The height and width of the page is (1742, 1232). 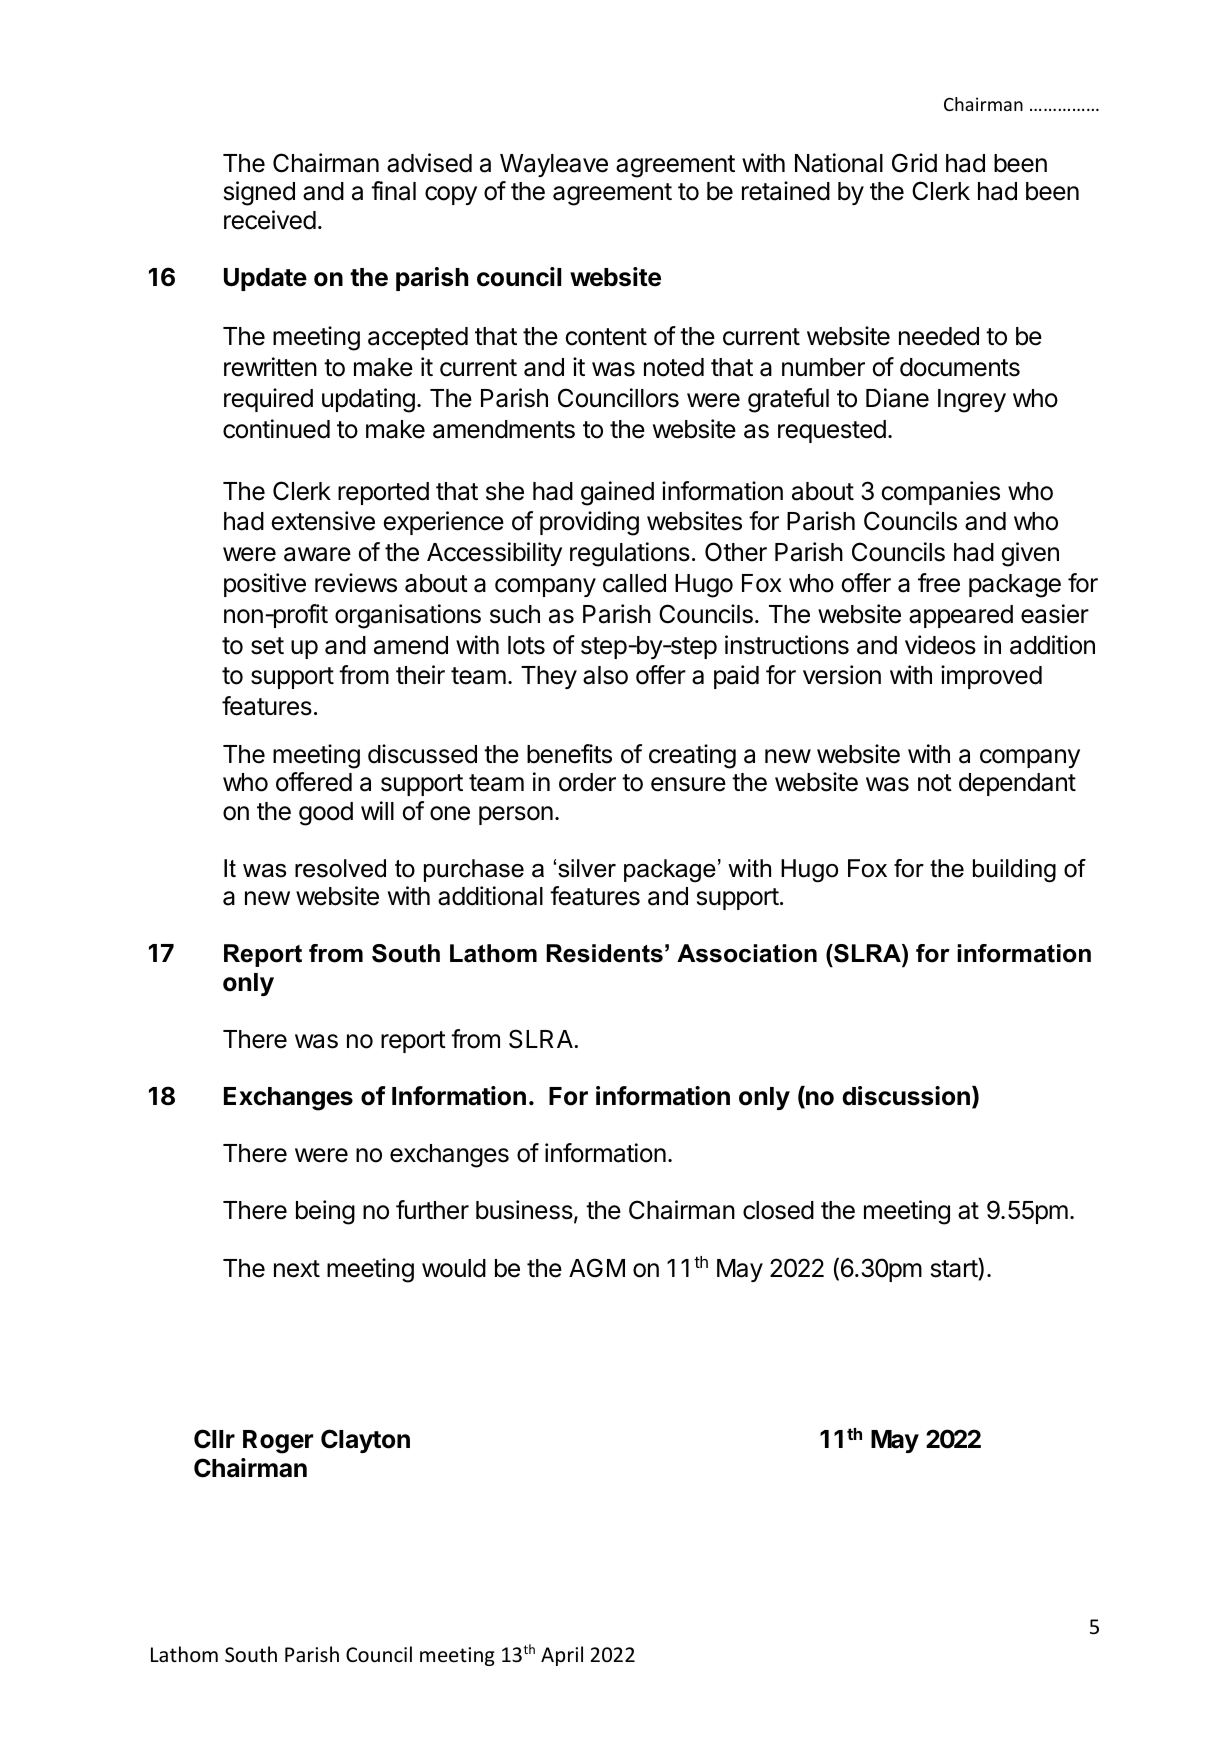 What do you see at coordinates (786, 191) in the page?
I see `retained` at bounding box center [786, 191].
